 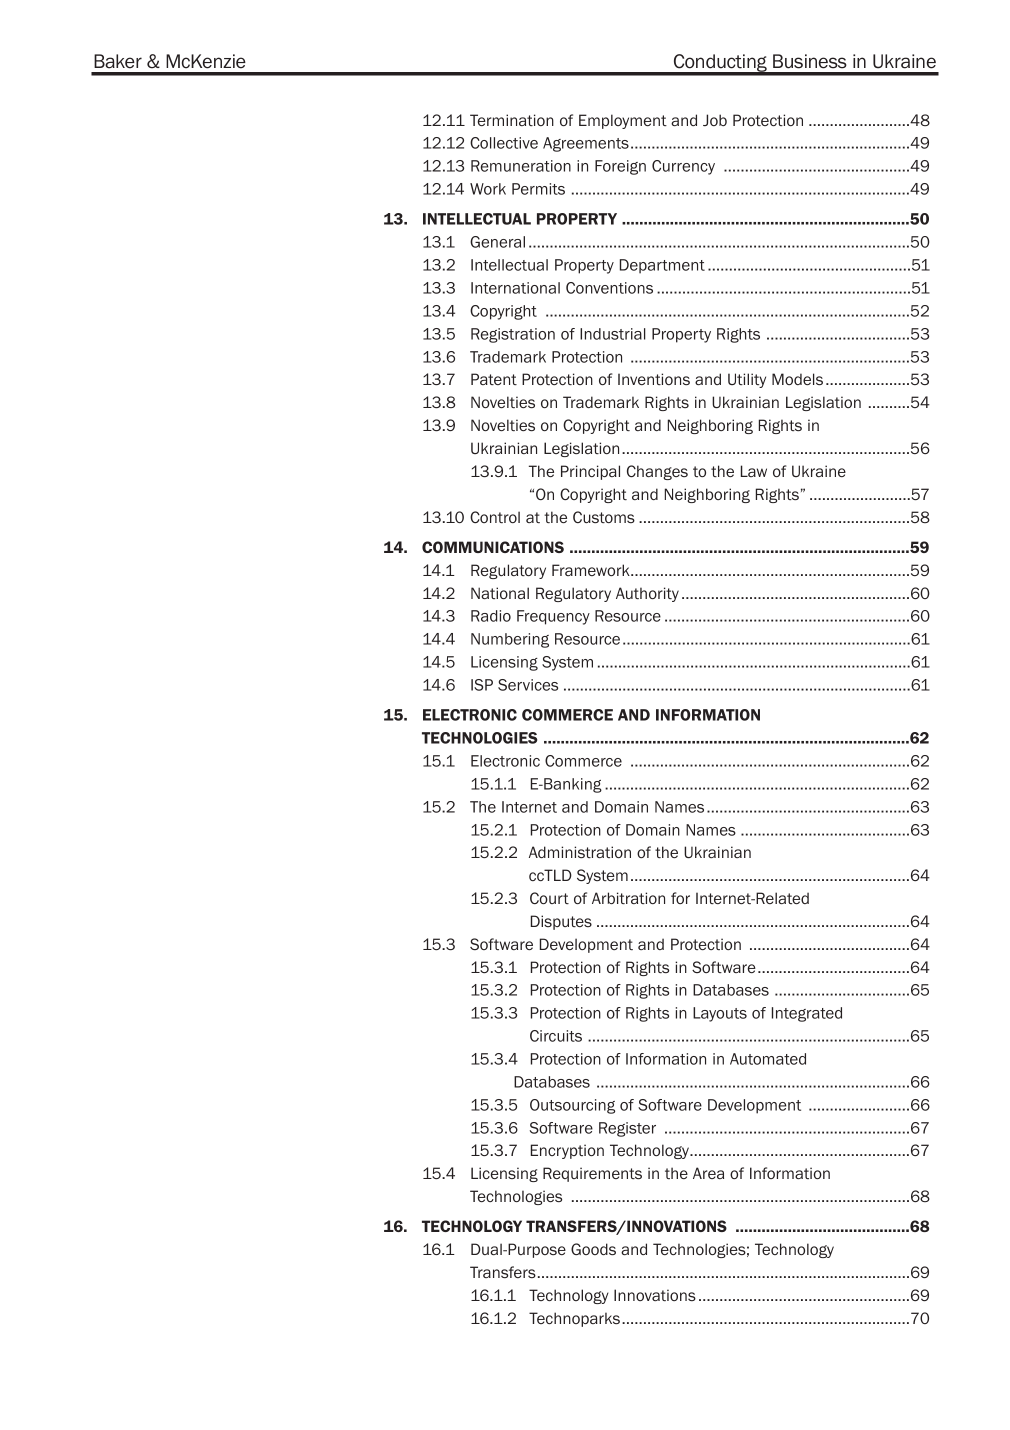 I want to click on Control, so click(x=495, y=517).
